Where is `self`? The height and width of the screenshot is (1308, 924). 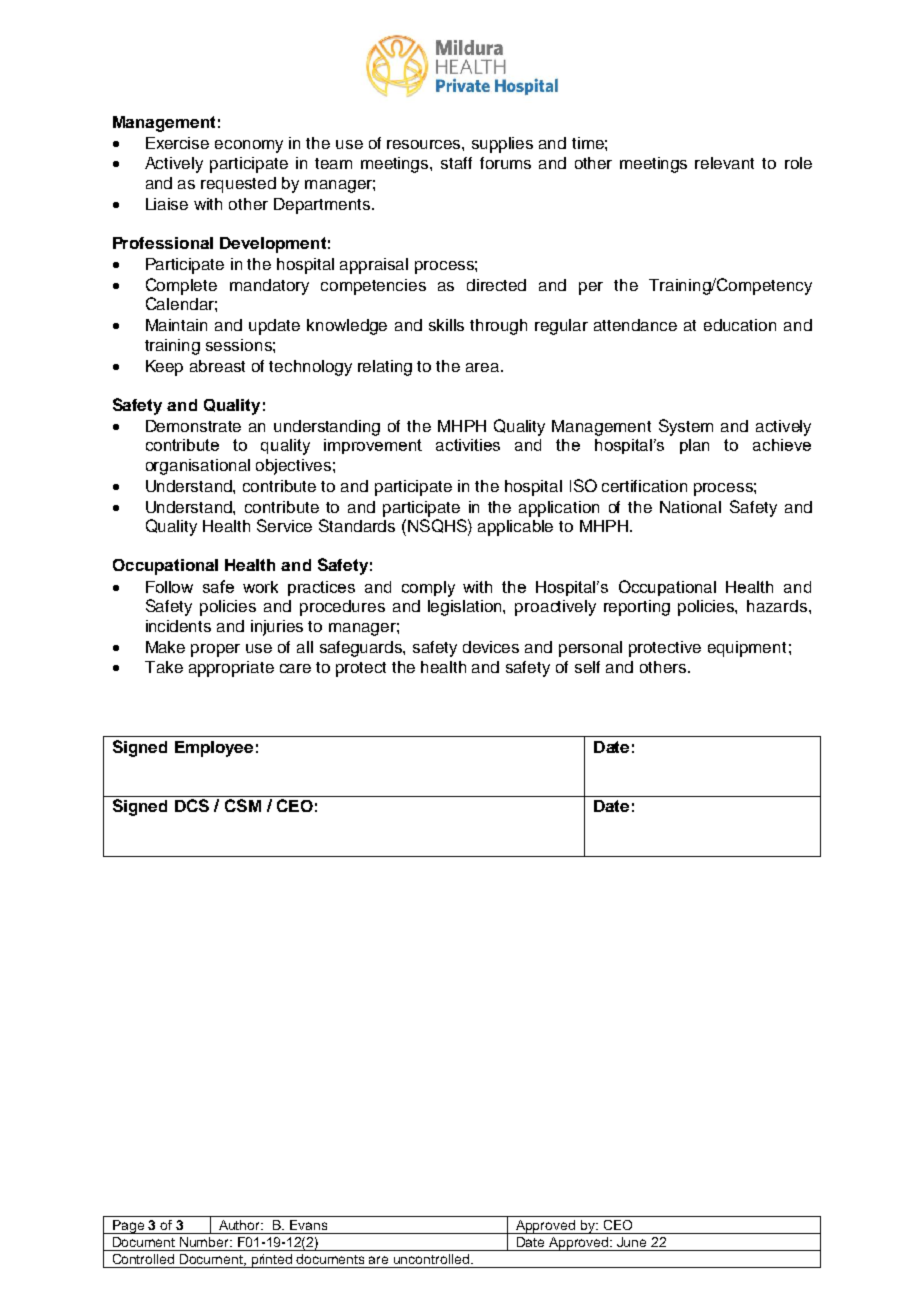
self is located at coordinates (587, 667).
